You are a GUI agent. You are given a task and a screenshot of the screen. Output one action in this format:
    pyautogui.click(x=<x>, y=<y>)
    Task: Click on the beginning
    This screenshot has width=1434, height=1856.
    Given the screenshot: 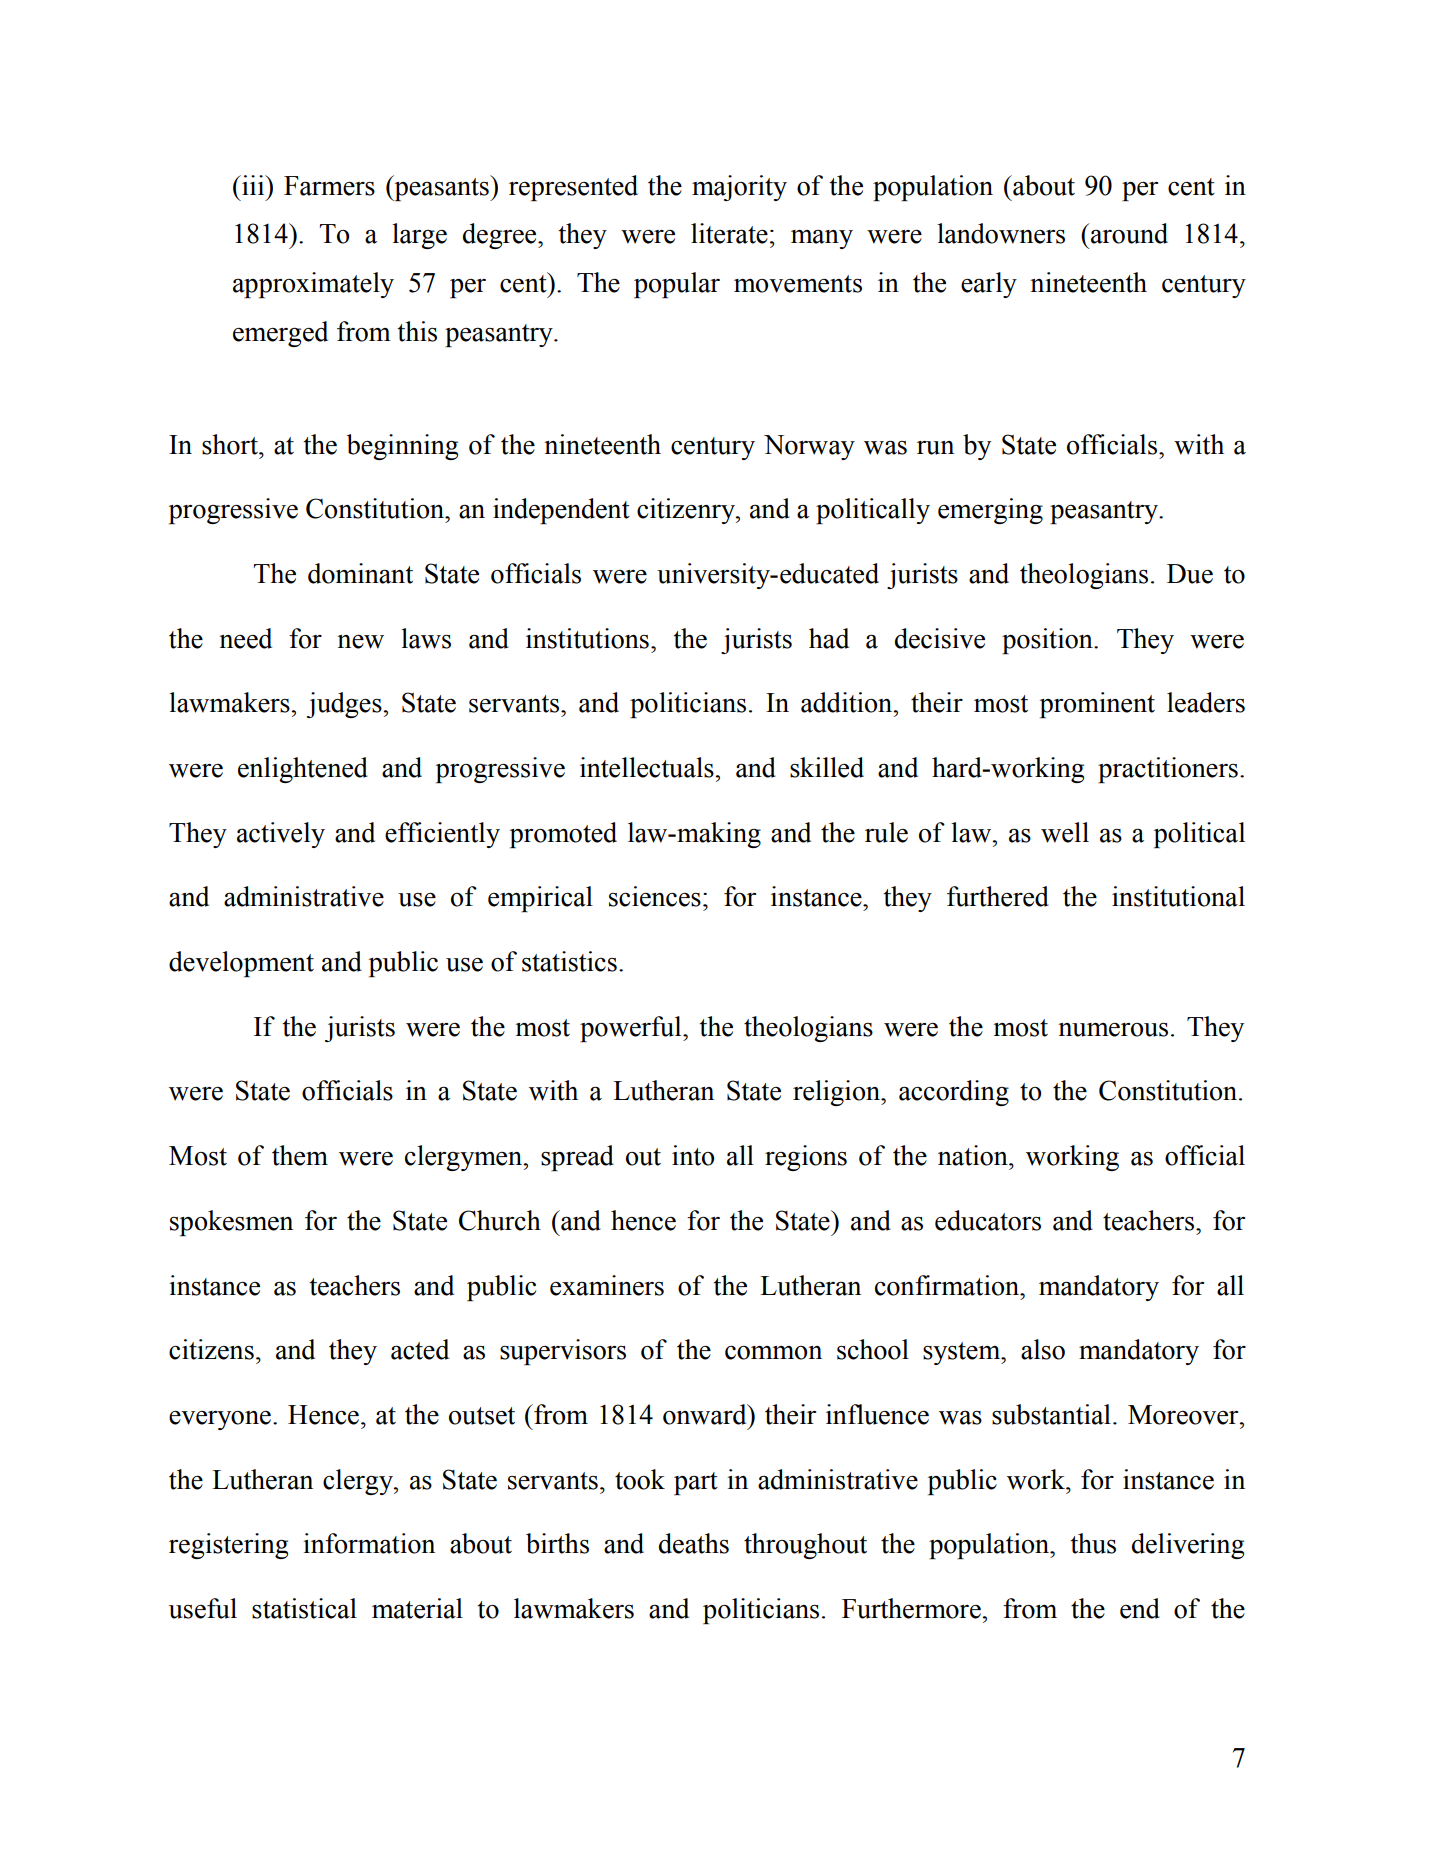 What is the action you would take?
    pyautogui.click(x=402, y=447)
